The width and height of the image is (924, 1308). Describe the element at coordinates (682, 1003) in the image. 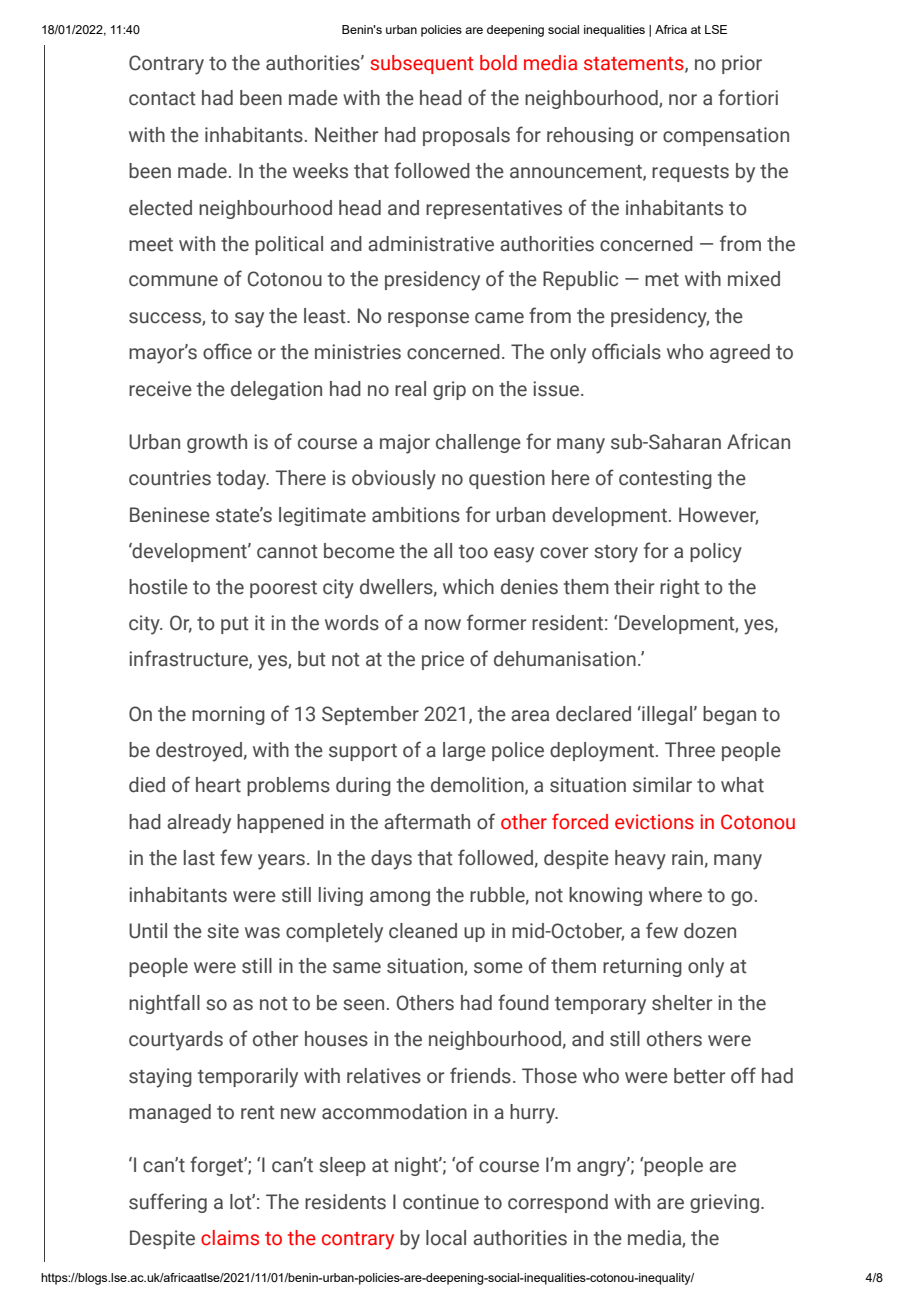

I see `shelter` at that location.
